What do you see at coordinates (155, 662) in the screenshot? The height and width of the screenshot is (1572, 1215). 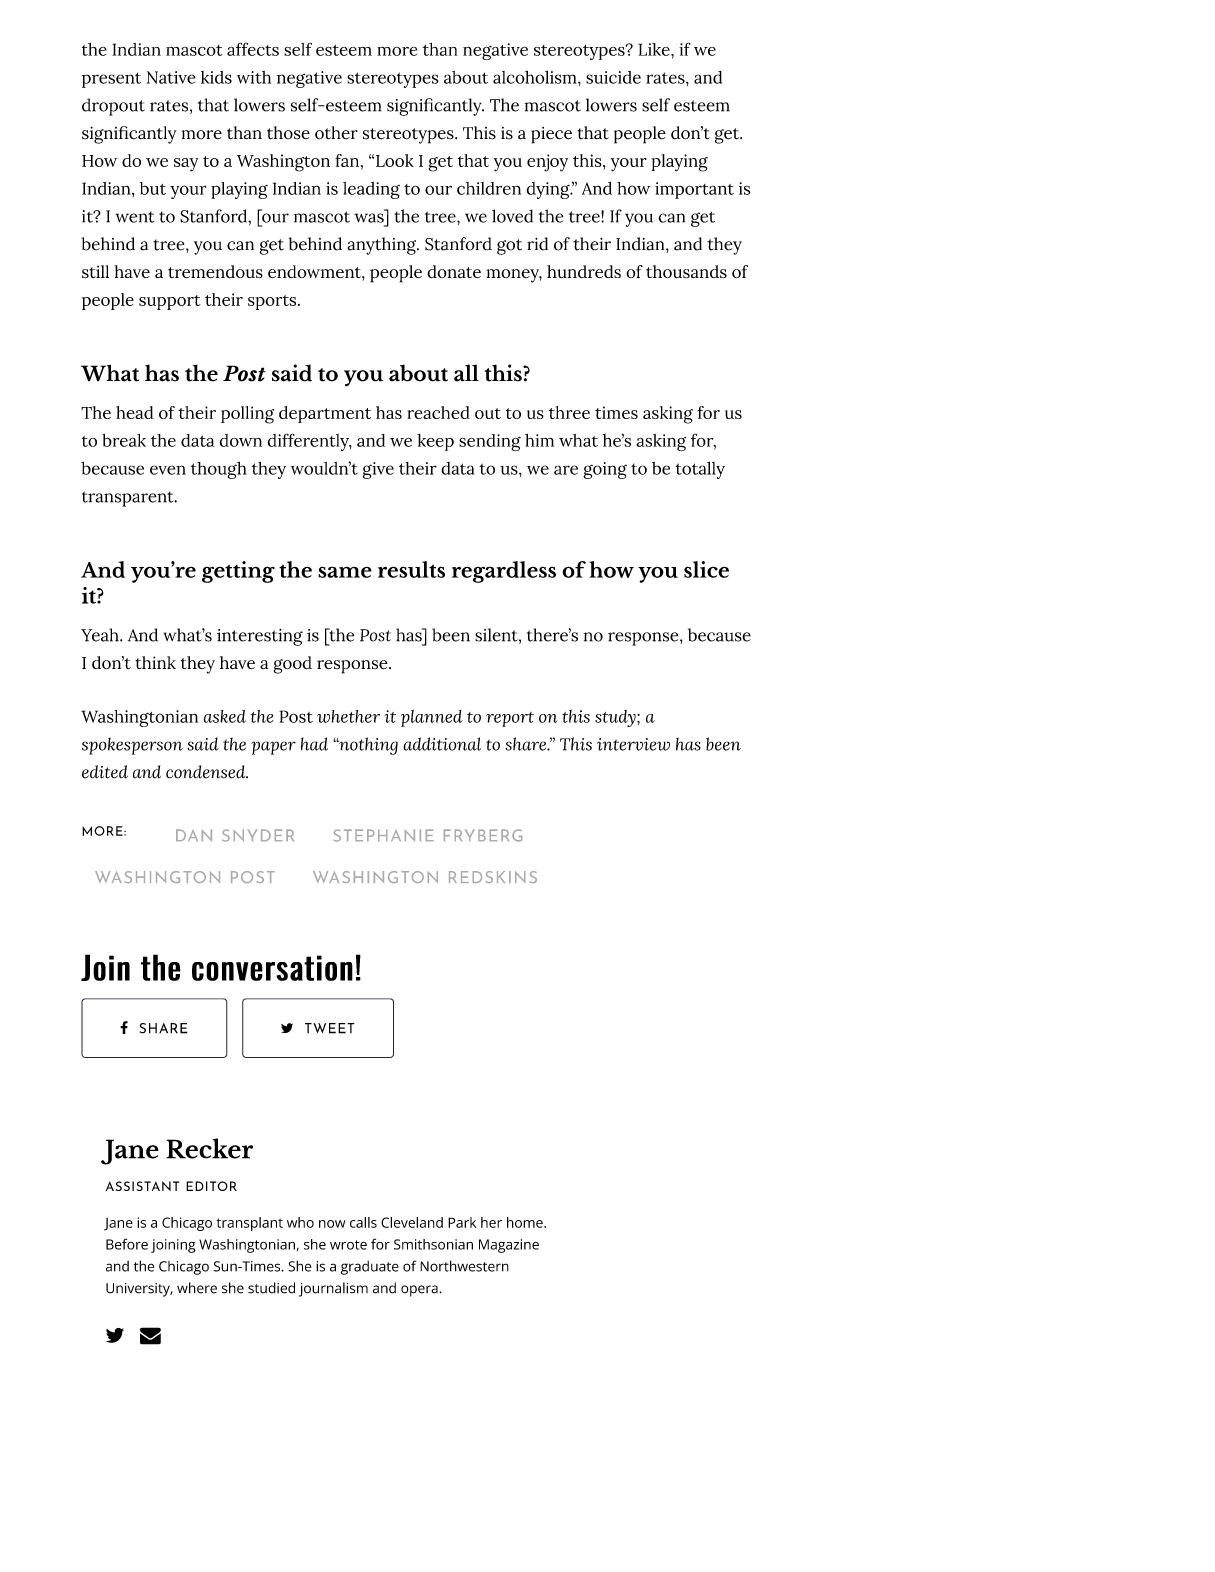 I see `think` at bounding box center [155, 662].
